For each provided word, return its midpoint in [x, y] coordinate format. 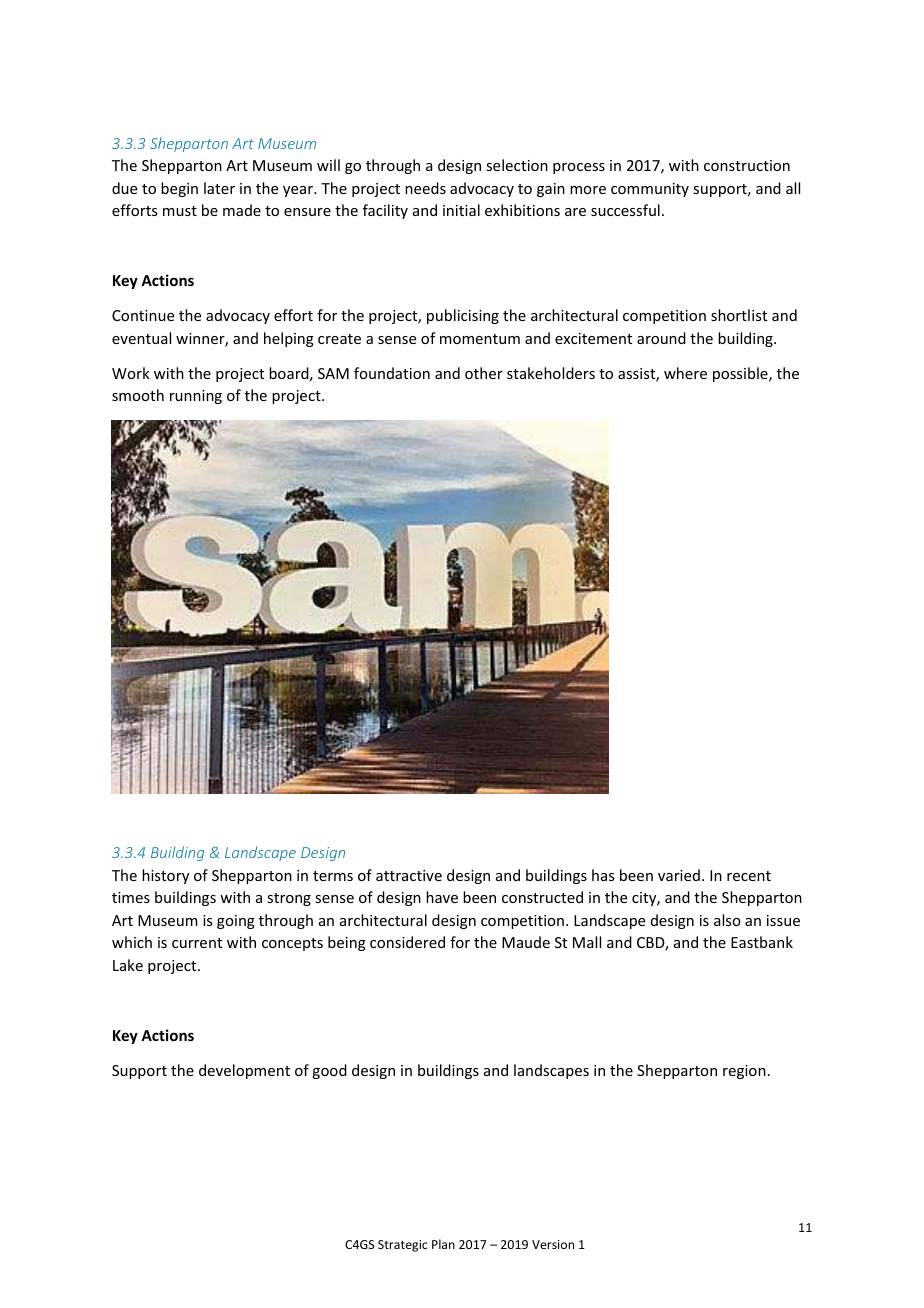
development [244, 1071]
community [650, 190]
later [219, 188]
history [165, 876]
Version [553, 1244]
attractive [409, 875]
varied [679, 875]
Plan [443, 1244]
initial [461, 210]
